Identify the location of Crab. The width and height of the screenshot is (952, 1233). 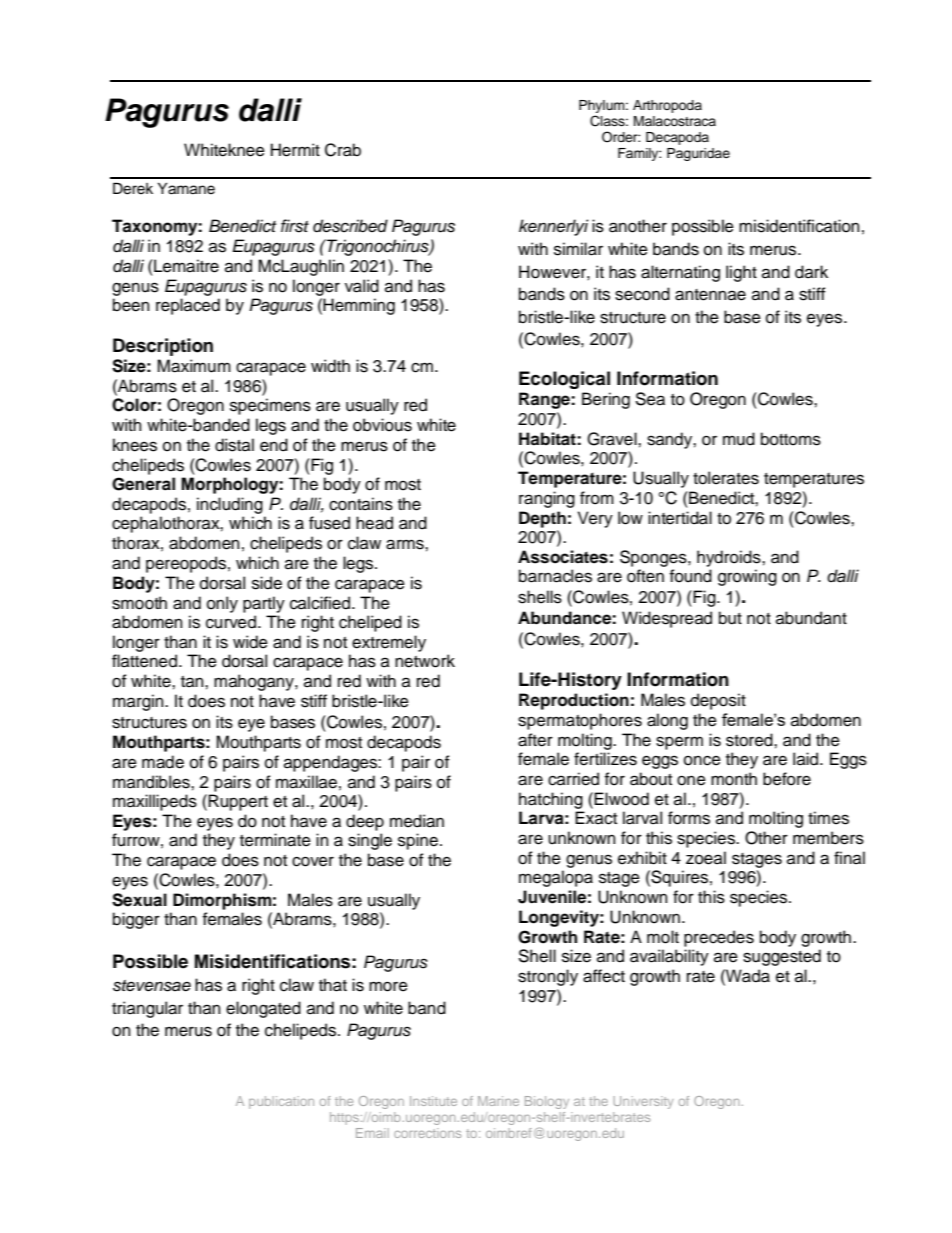
(343, 150).
